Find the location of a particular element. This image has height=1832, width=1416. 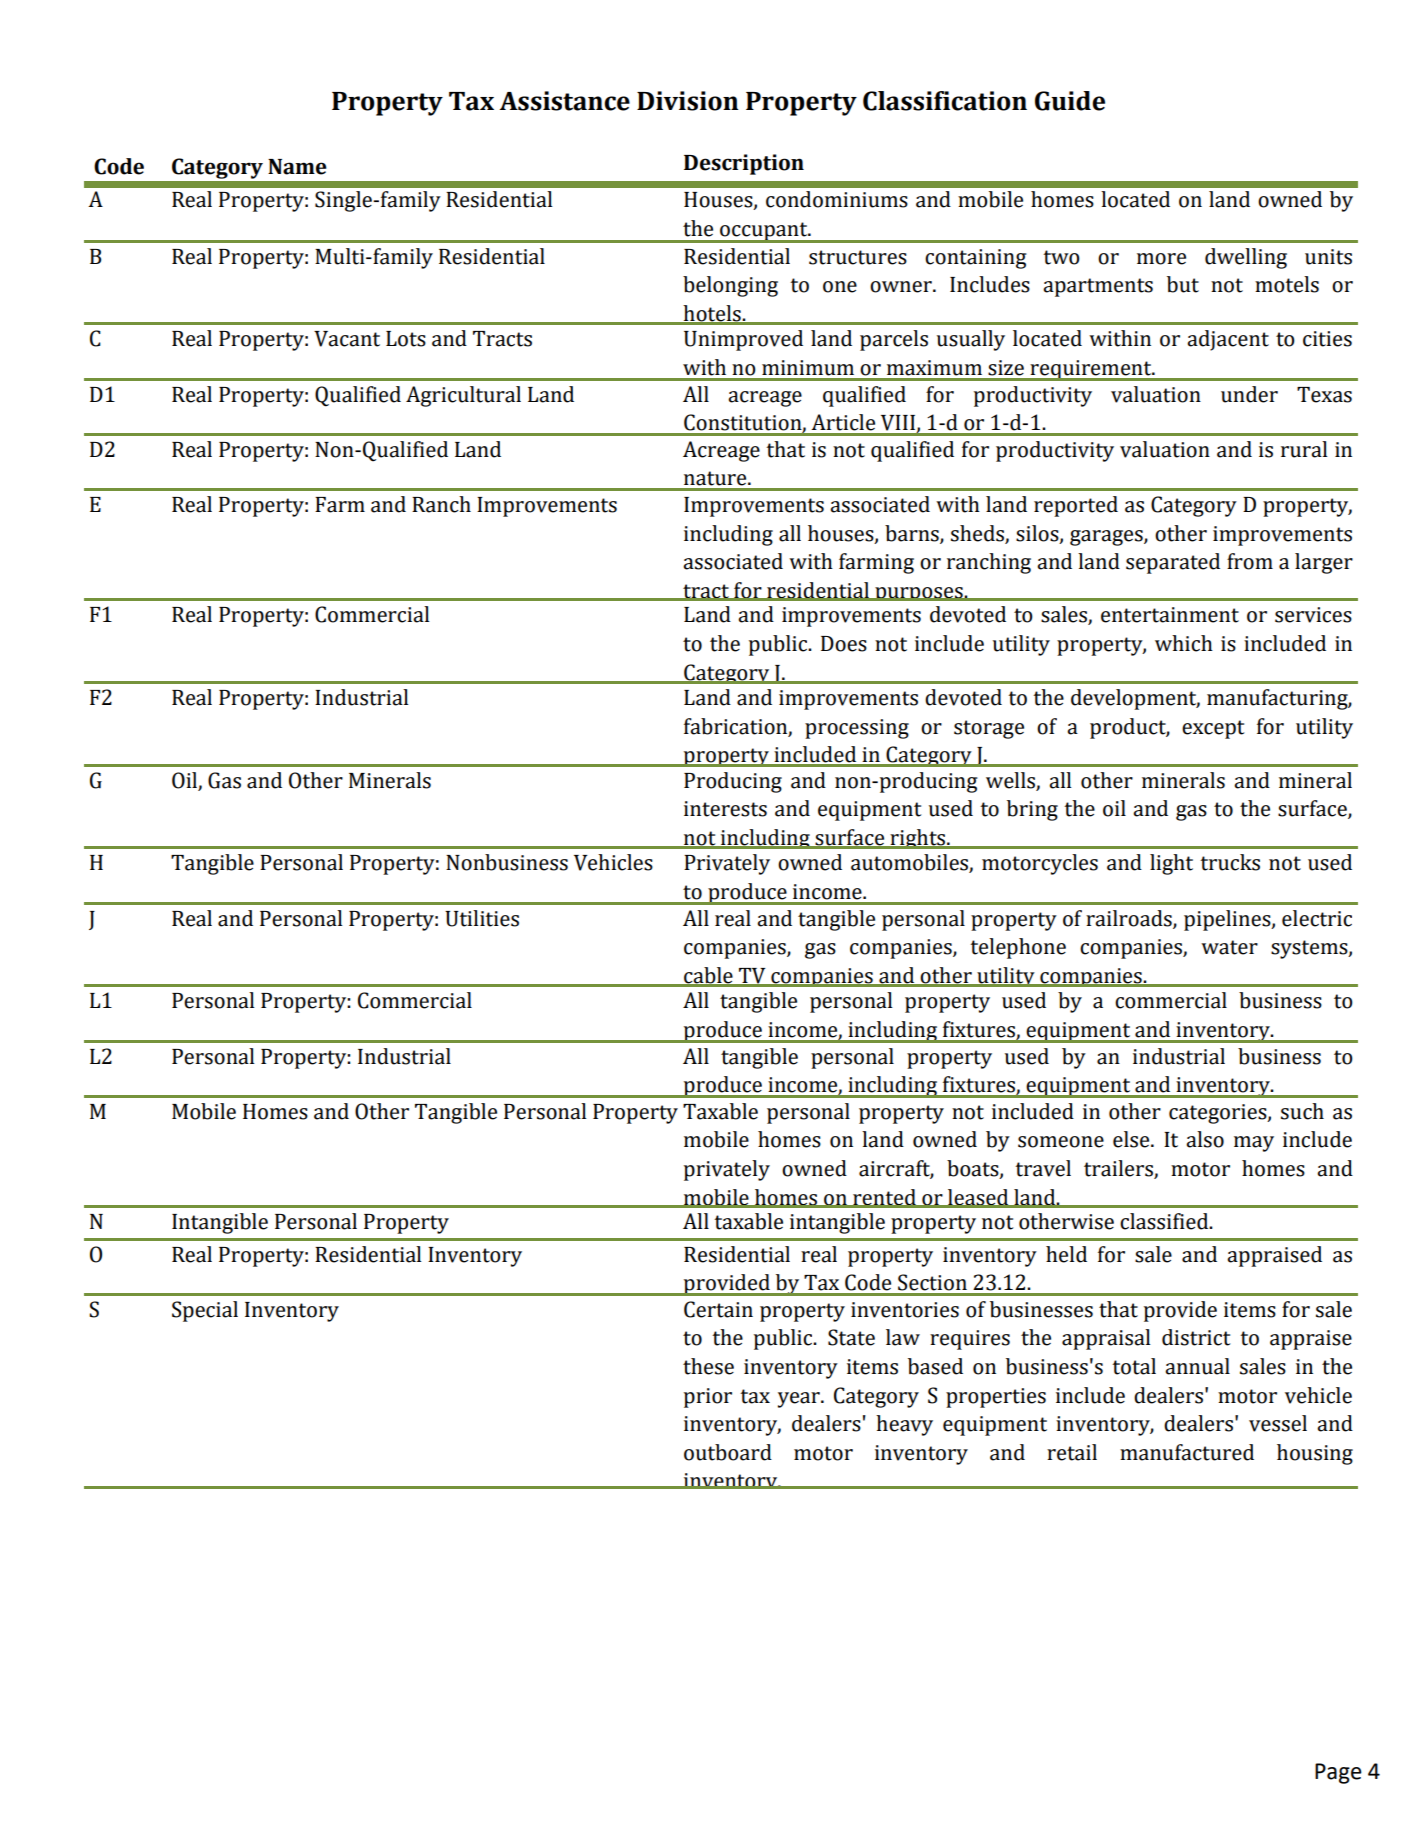

Name is located at coordinates (297, 167).
